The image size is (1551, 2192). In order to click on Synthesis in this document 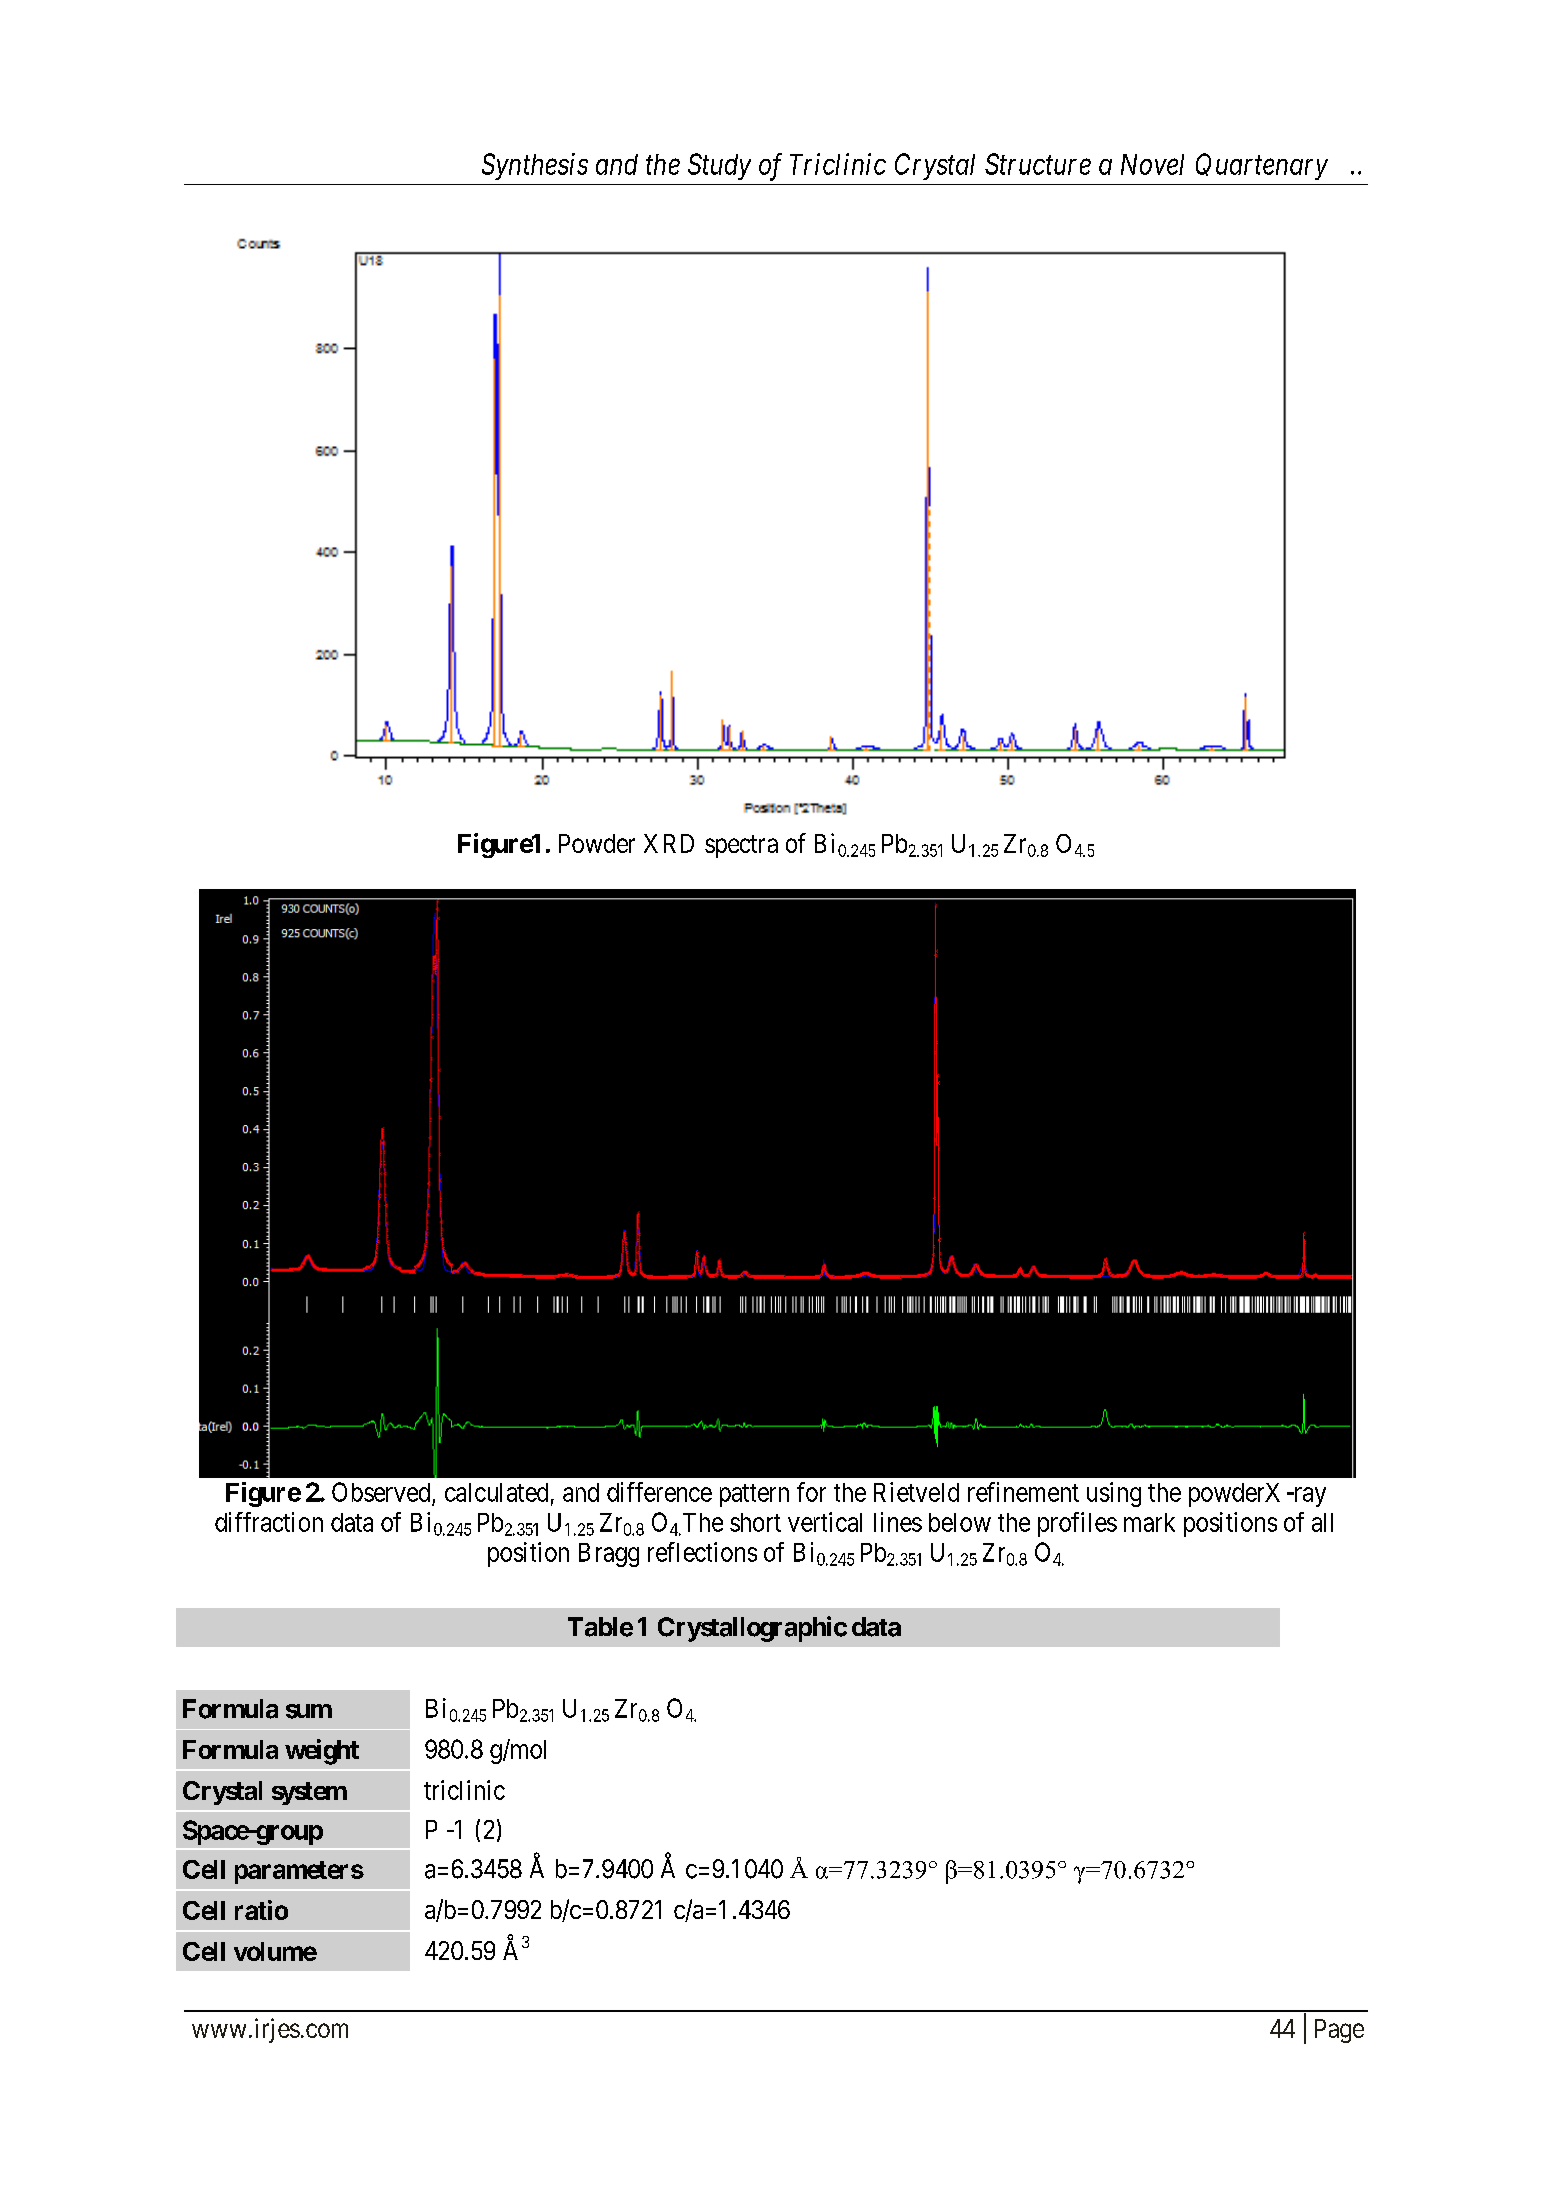, I will do `click(535, 166)`.
